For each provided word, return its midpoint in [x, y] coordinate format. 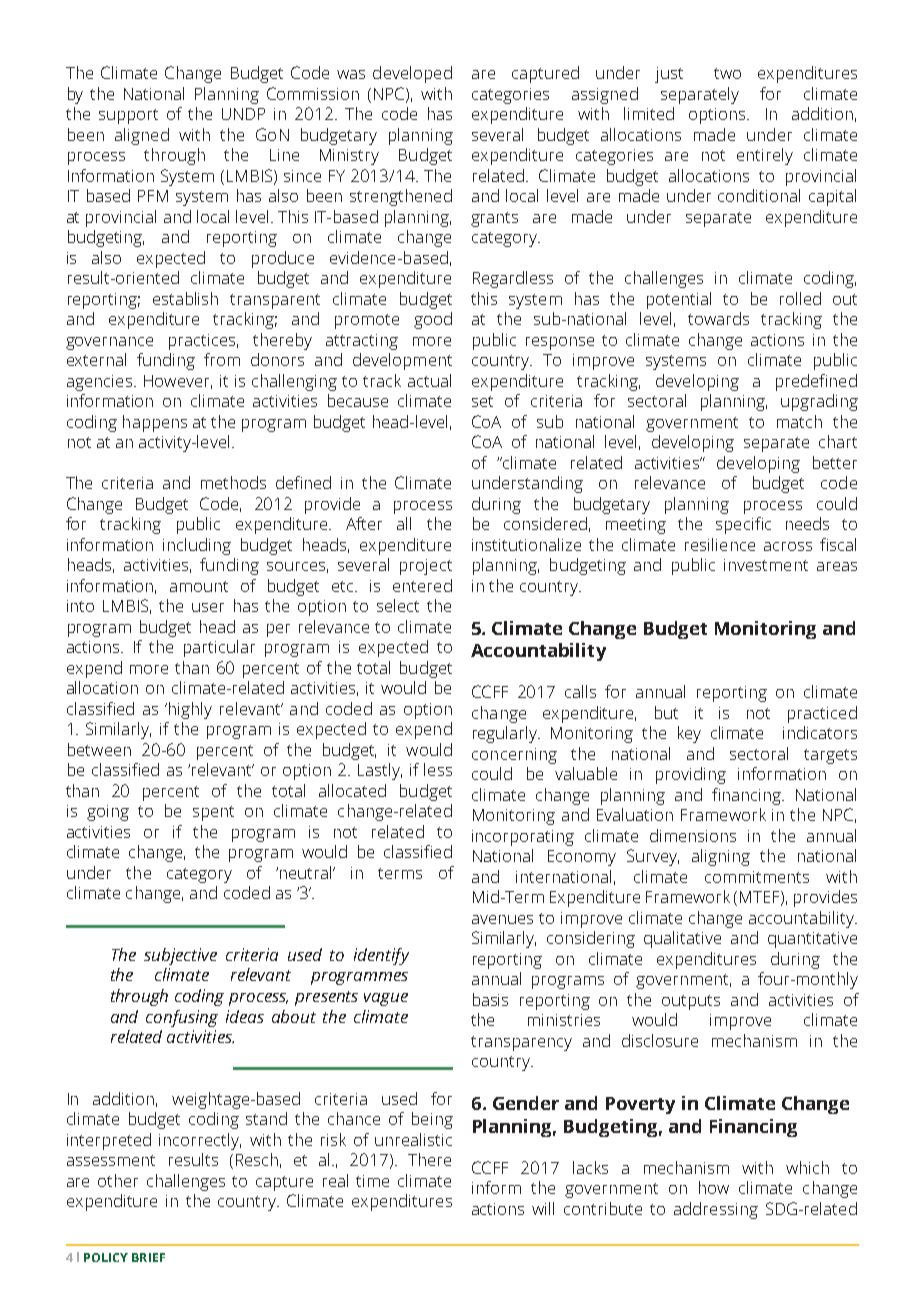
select [398, 605]
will [543, 1208]
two [727, 73]
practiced [822, 714]
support [128, 116]
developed [412, 74]
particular [219, 648]
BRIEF [148, 1257]
